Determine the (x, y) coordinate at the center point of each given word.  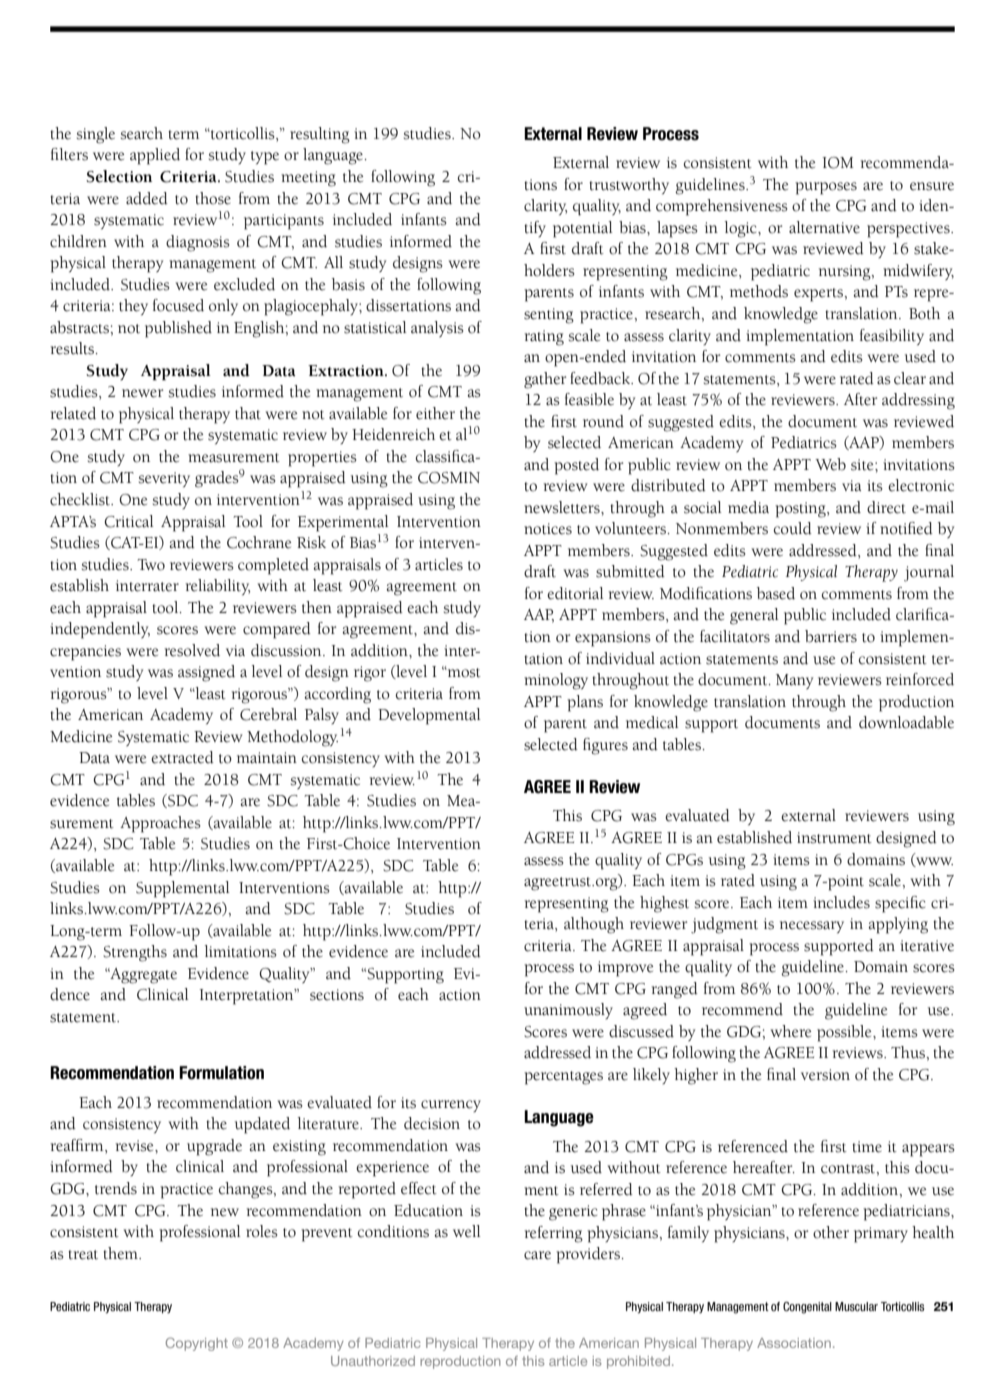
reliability (218, 587)
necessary (812, 927)
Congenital (807, 1308)
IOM (838, 163)
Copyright (197, 1344)
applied (155, 156)
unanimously (568, 1011)
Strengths (135, 953)
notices (548, 529)
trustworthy (629, 186)
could (793, 528)
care (537, 1255)
